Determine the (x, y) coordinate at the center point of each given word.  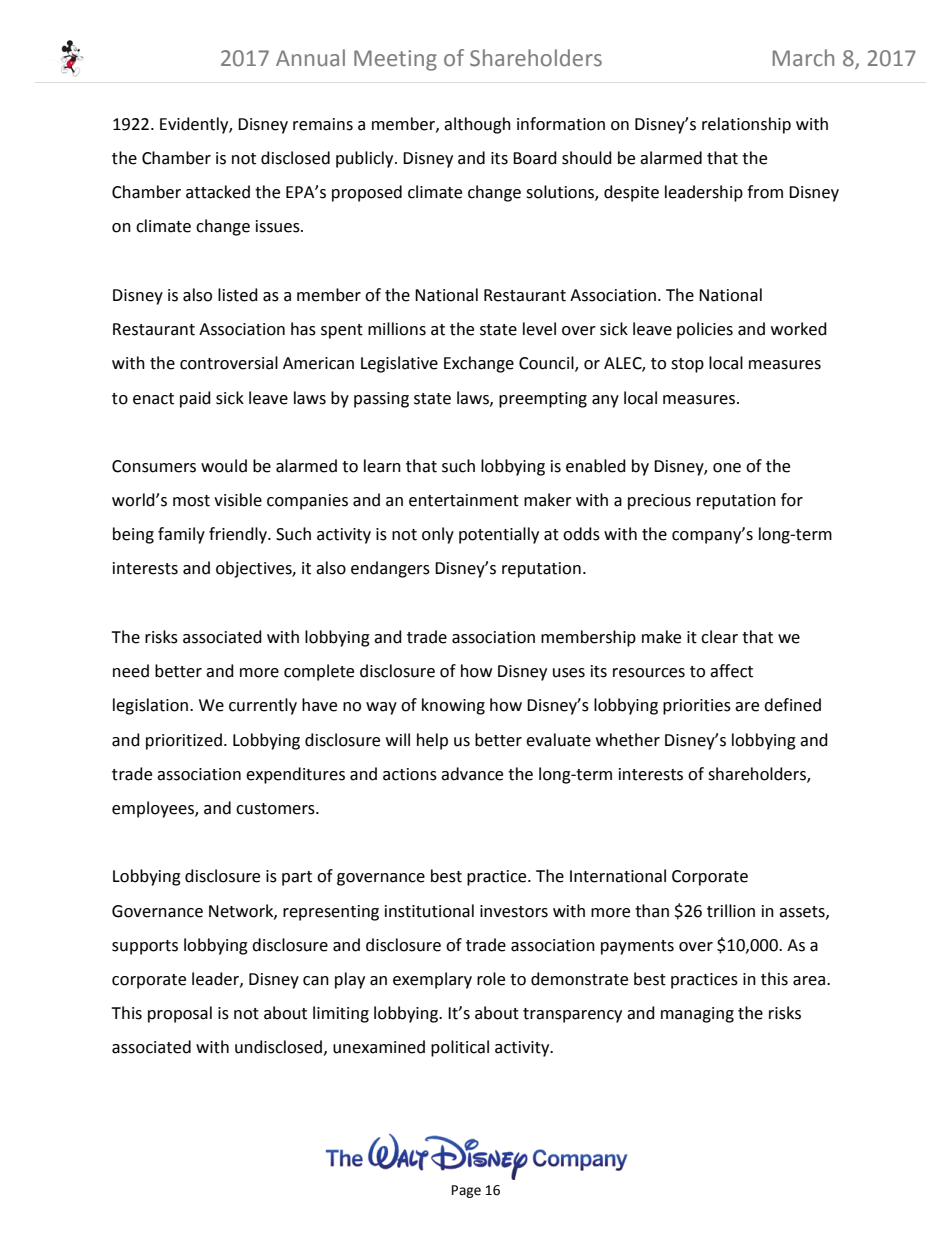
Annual (310, 58)
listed (238, 295)
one (727, 468)
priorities (697, 707)
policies (705, 330)
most (191, 501)
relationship (746, 125)
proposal (180, 1014)
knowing (453, 706)
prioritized (184, 741)
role (491, 979)
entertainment (464, 500)
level (539, 329)
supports (145, 947)
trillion (731, 911)
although (477, 125)
